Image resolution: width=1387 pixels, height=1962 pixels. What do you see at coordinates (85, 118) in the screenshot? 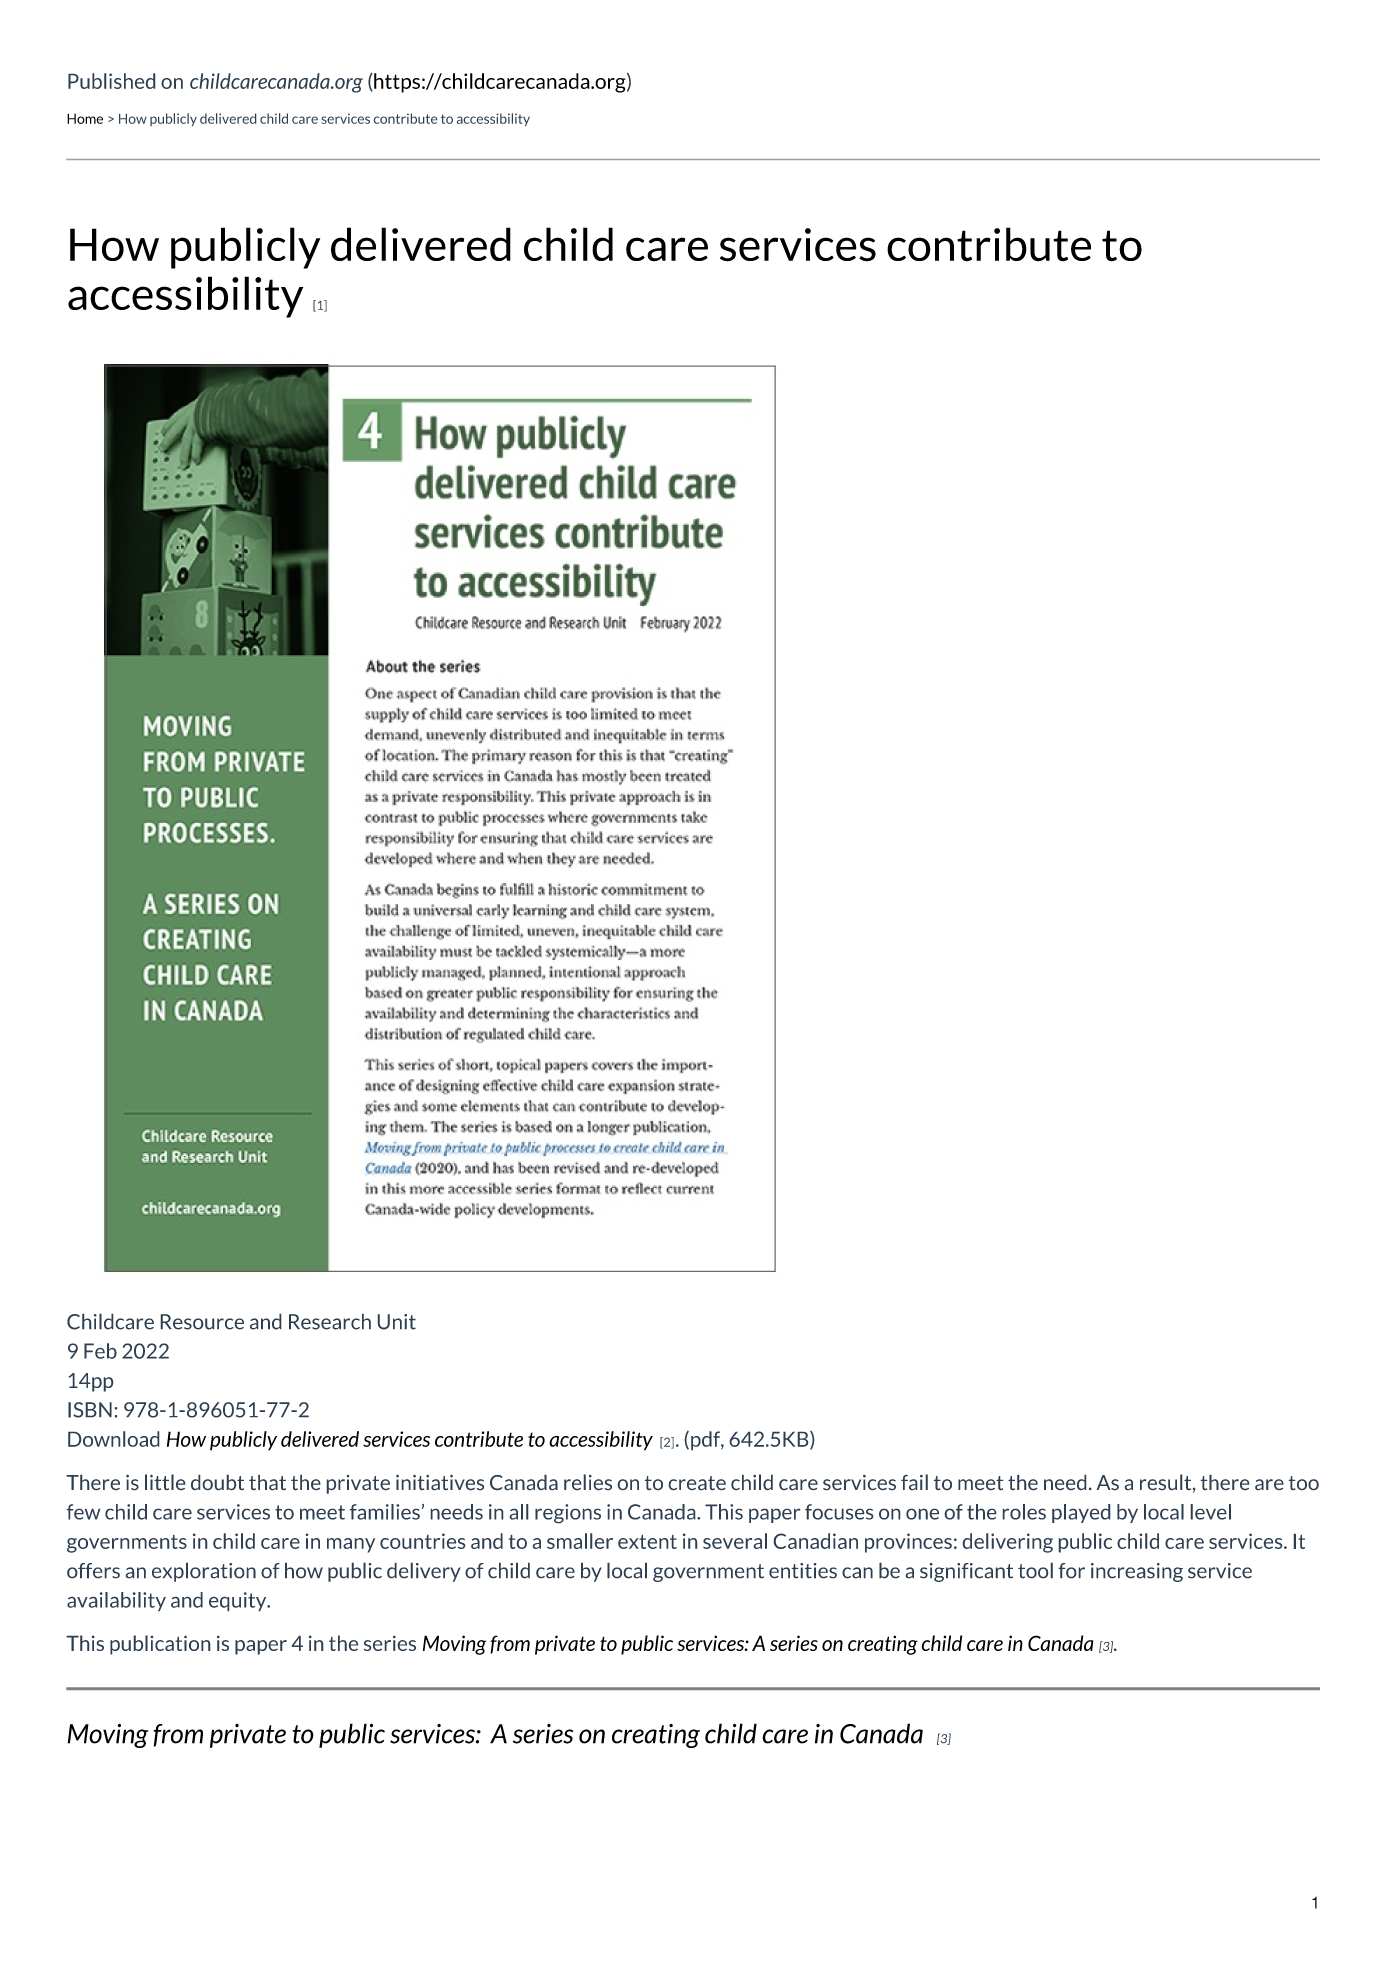
I see `Home` at bounding box center [85, 118].
